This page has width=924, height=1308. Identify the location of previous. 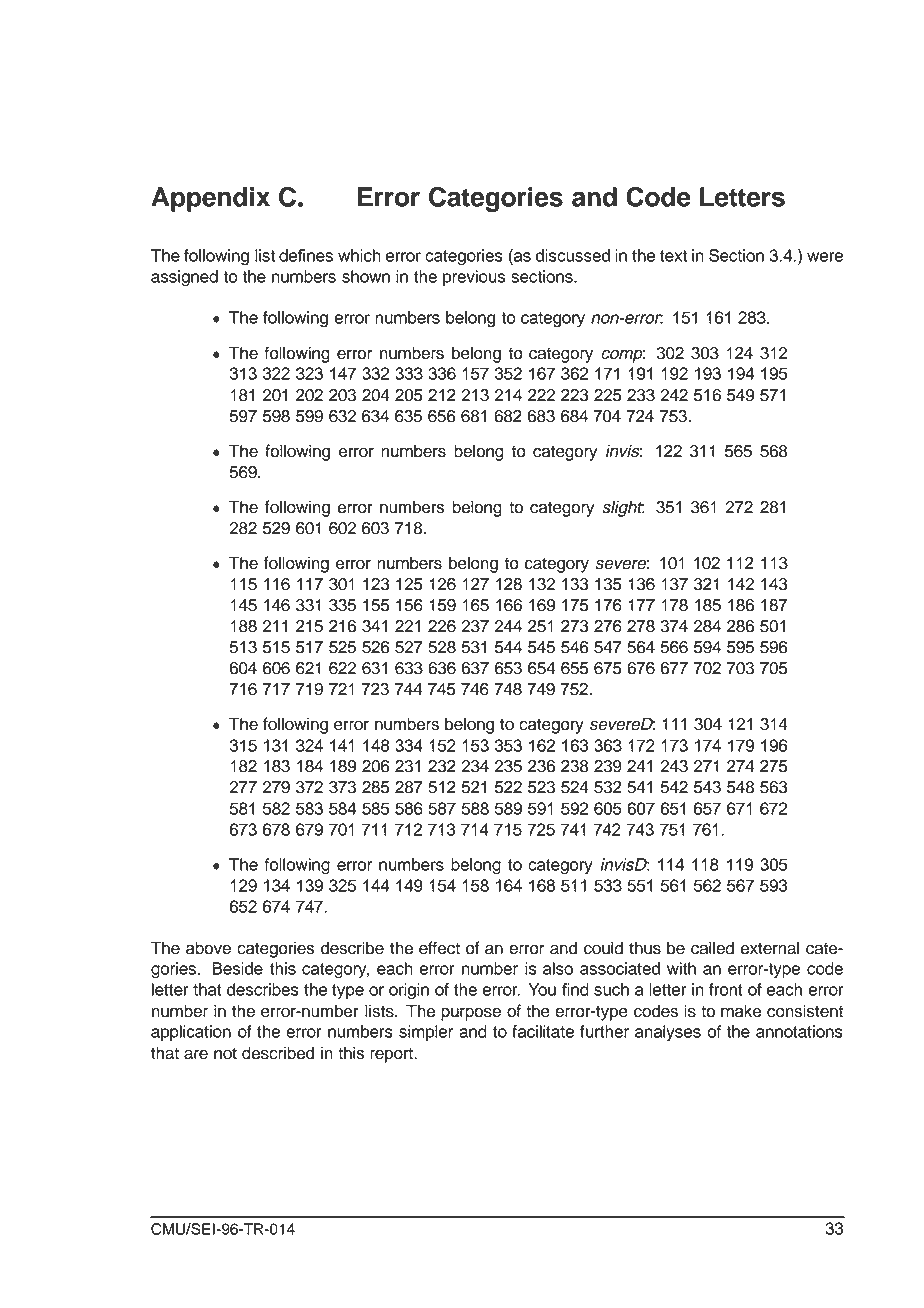
(474, 278).
